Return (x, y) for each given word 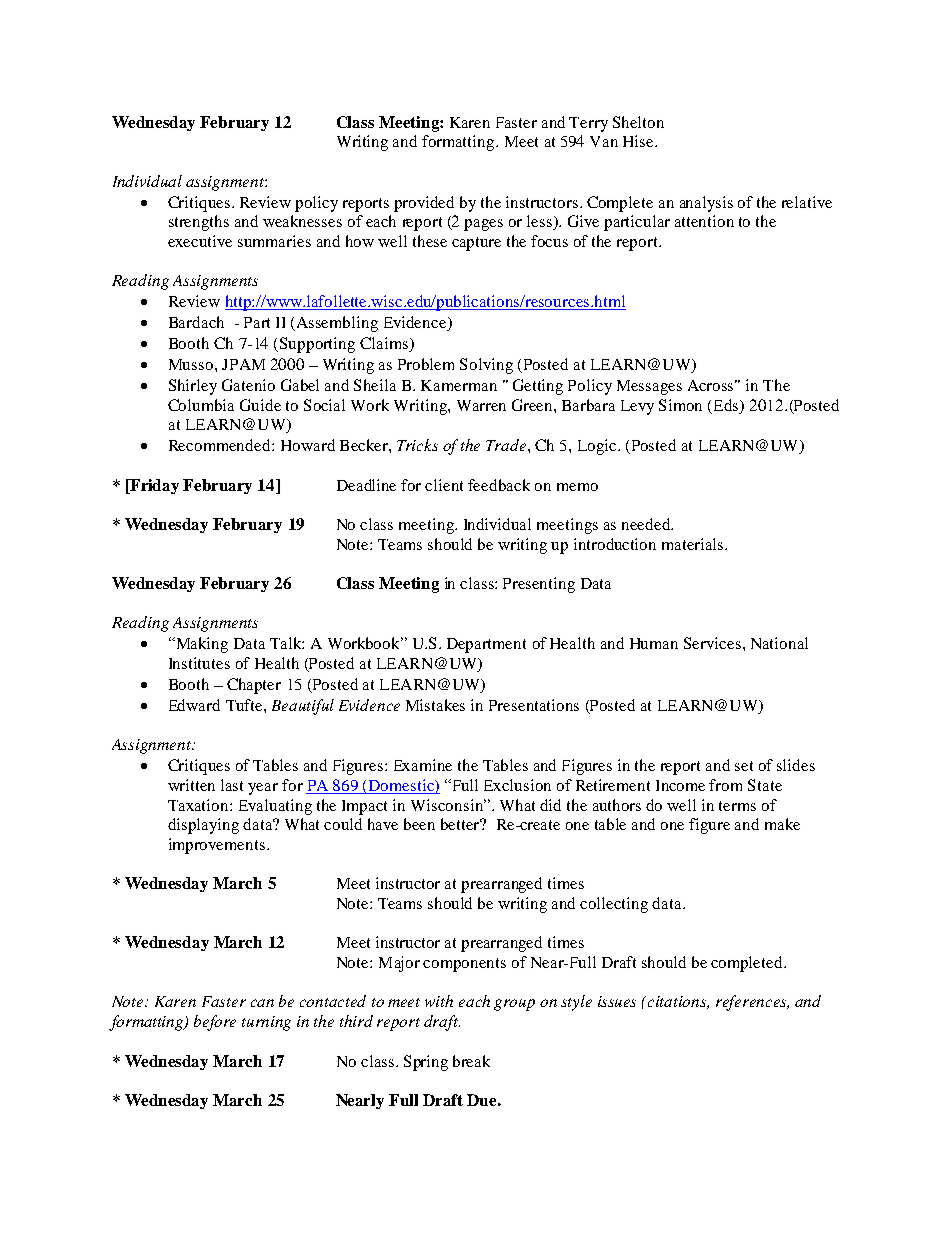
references (752, 1003)
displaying (203, 826)
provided (424, 204)
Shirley (193, 387)
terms (737, 806)
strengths (199, 223)
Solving (486, 366)
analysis (706, 204)
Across (712, 385)
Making (200, 645)
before (215, 1023)
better (461, 824)
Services (712, 643)
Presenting (539, 585)
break (471, 1061)
